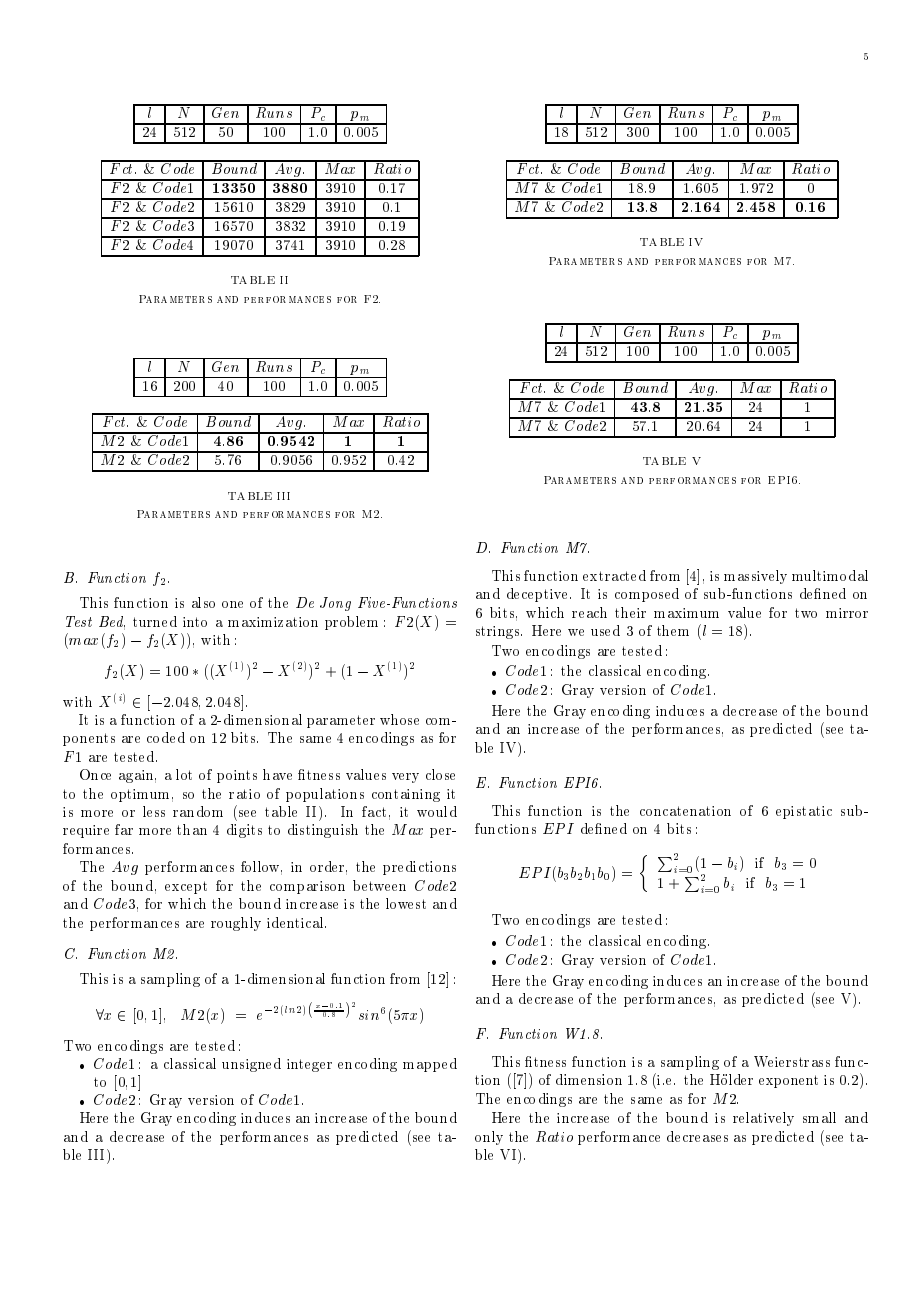 This image has width=924, height=1308. Describe the element at coordinates (755, 577) in the image. I see `massively` at that location.
